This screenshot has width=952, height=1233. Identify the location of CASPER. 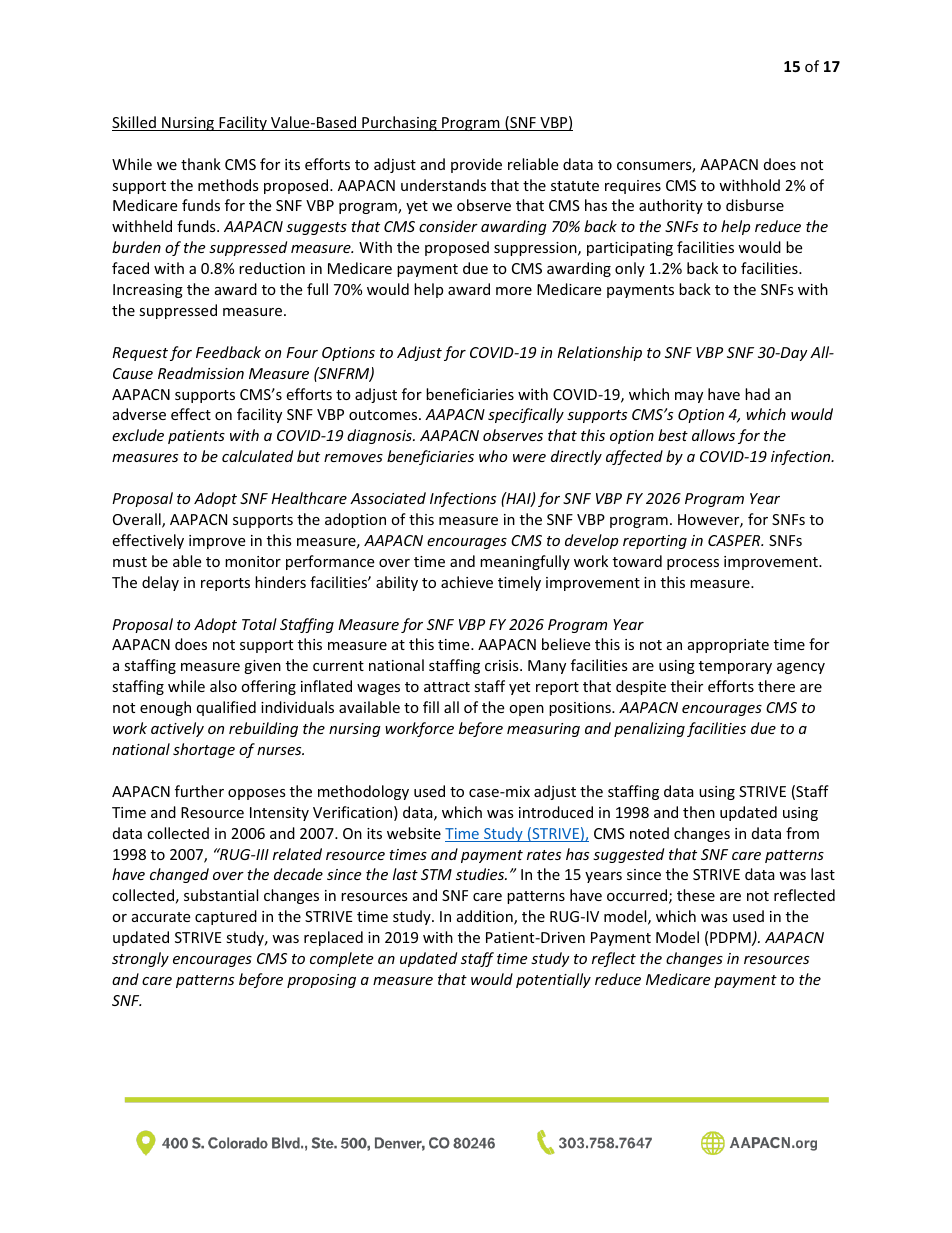
(735, 540).
